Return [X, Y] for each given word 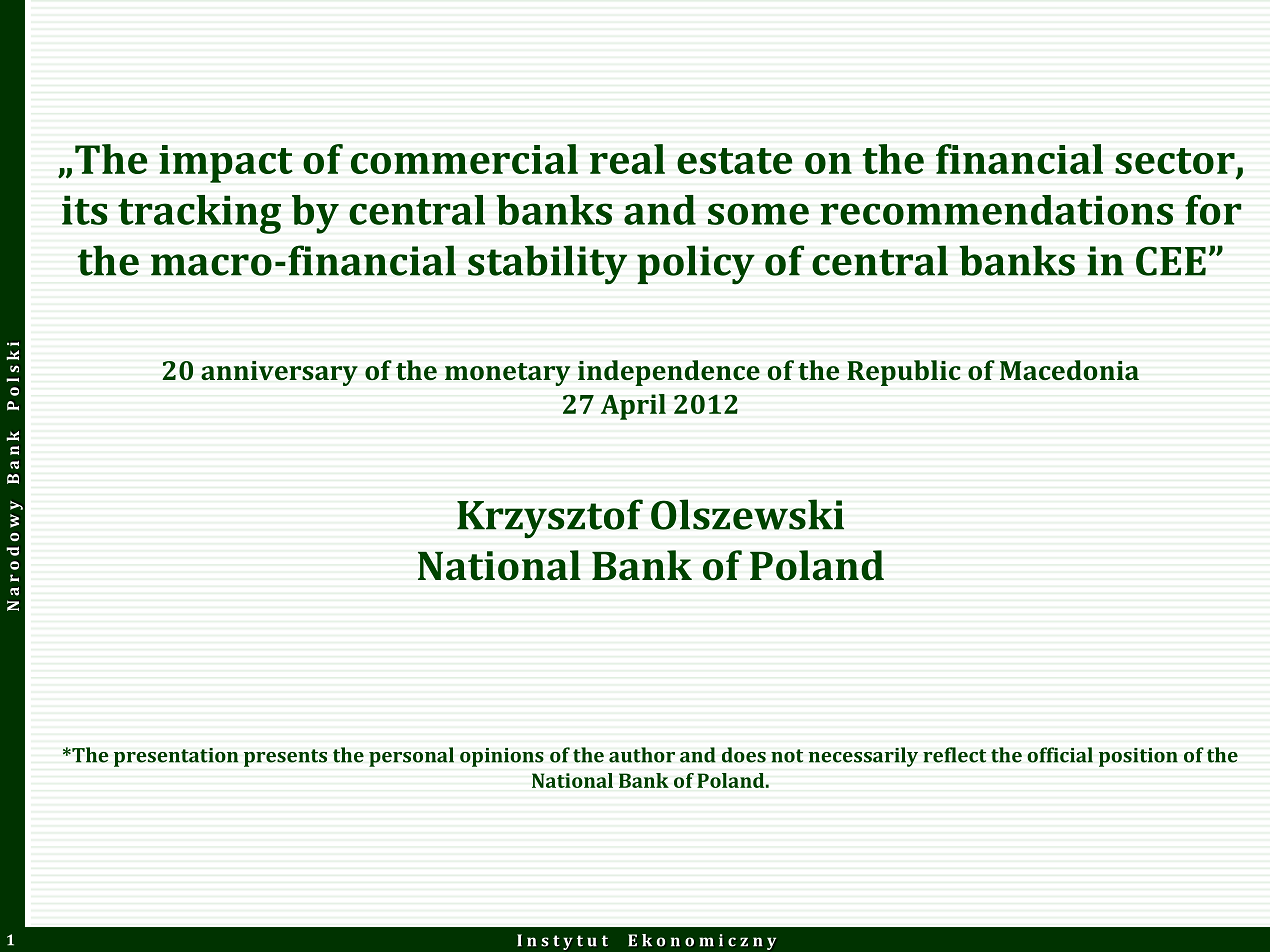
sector [1175, 161]
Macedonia [1069, 370]
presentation [176, 757]
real [627, 159]
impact [226, 164]
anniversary [279, 373]
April [633, 407]
